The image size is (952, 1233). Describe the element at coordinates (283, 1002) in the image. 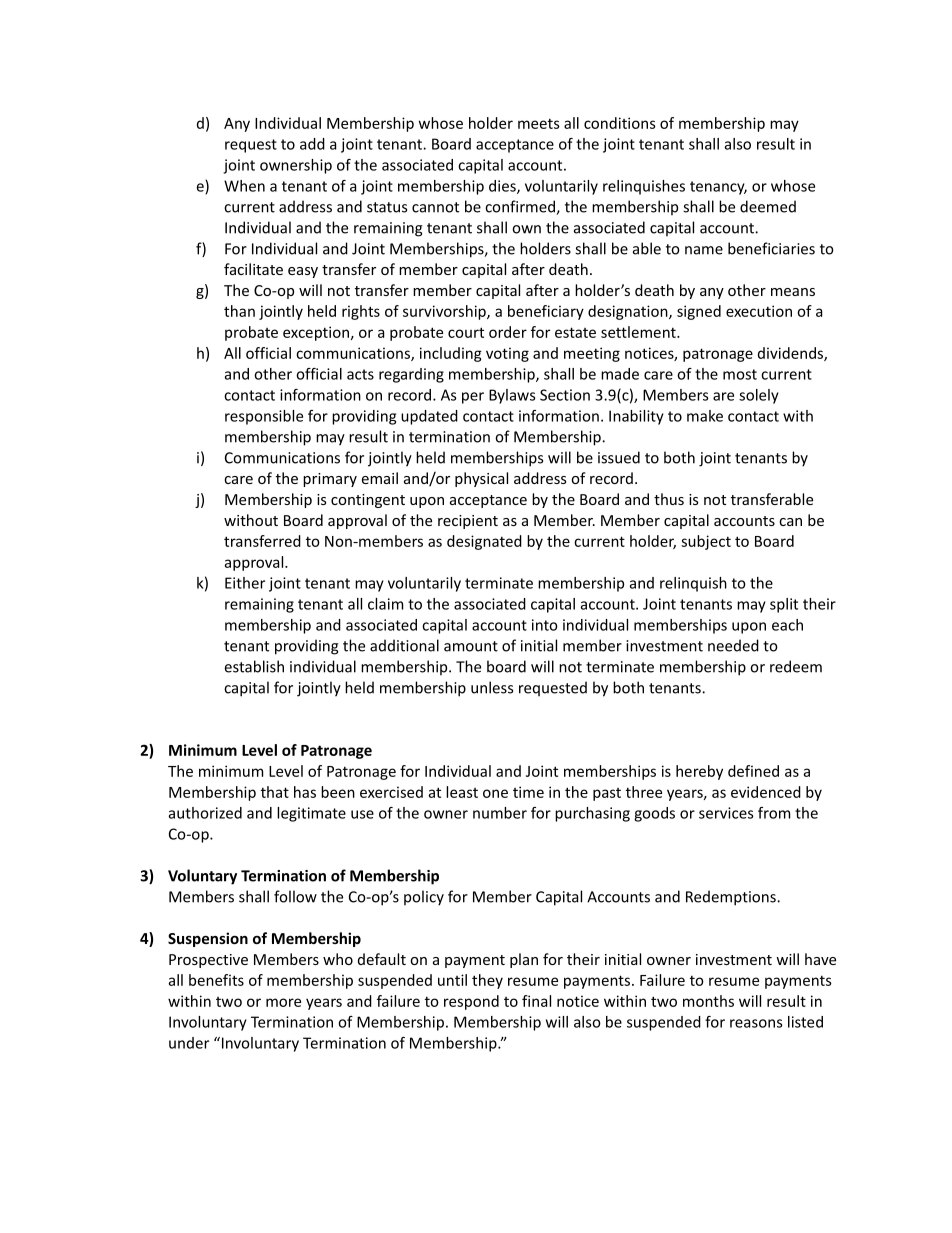

I see `more` at that location.
